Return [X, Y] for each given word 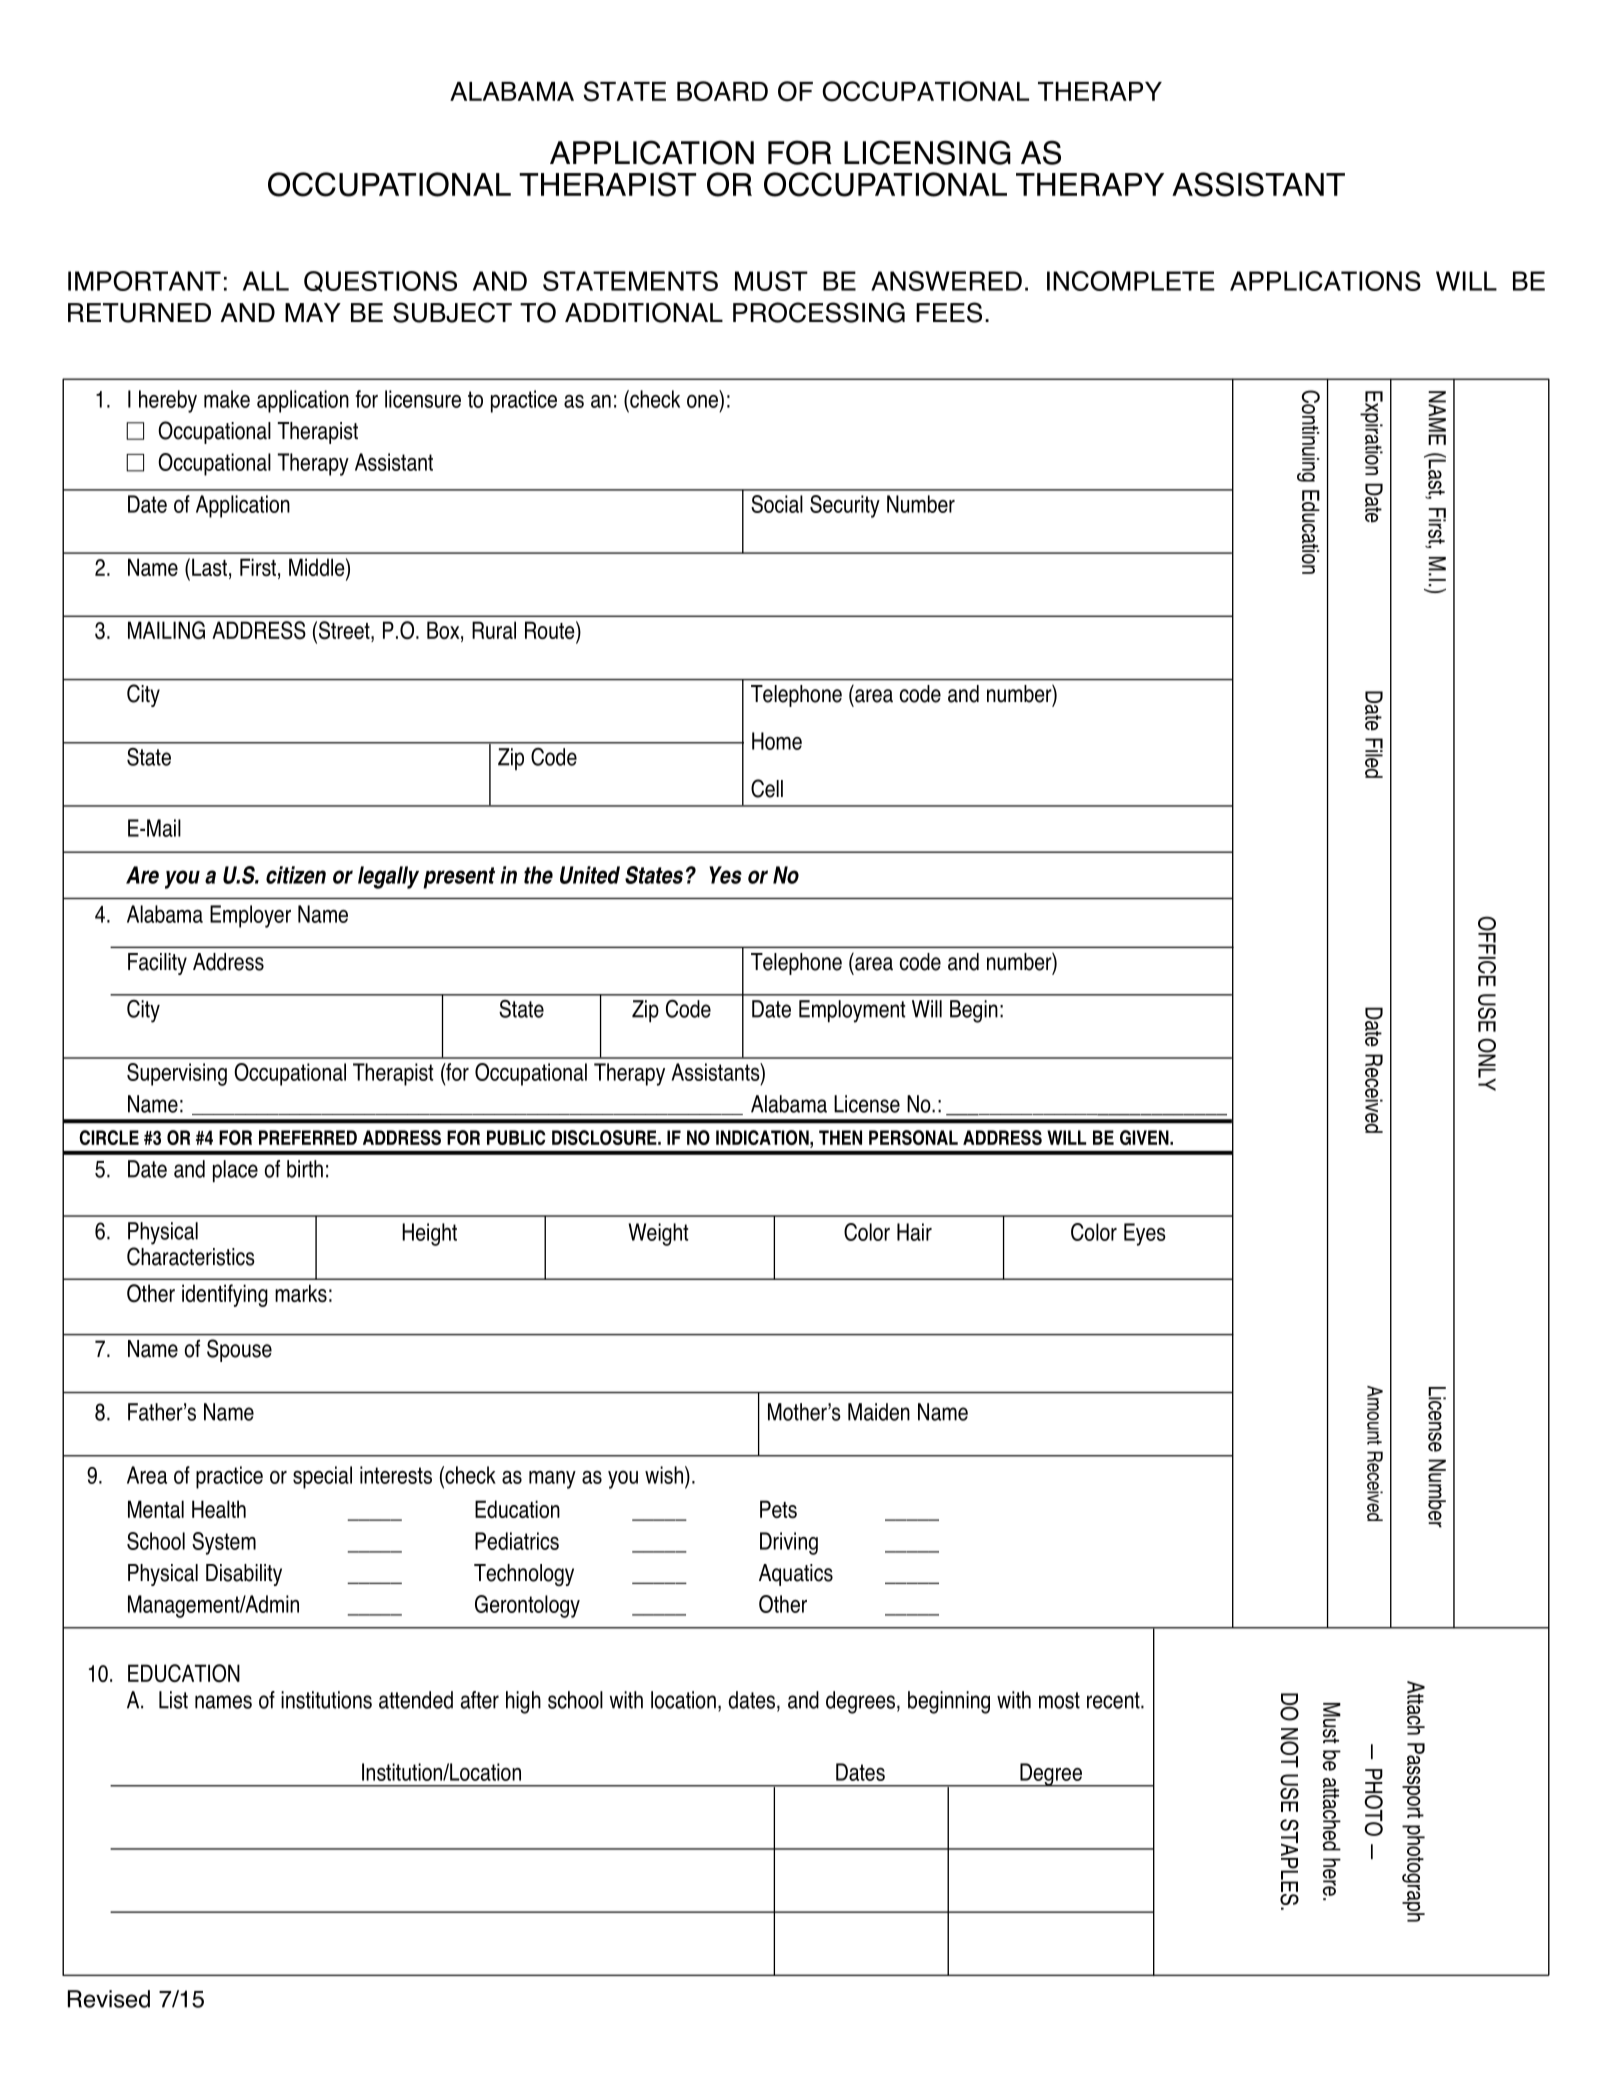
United [590, 875]
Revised [109, 1999]
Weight [658, 1234]
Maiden [879, 1412]
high [523, 1702]
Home [777, 741]
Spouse [239, 1350]
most [1059, 1700]
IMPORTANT [144, 281]
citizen [296, 875]
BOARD [722, 91]
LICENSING [927, 152]
